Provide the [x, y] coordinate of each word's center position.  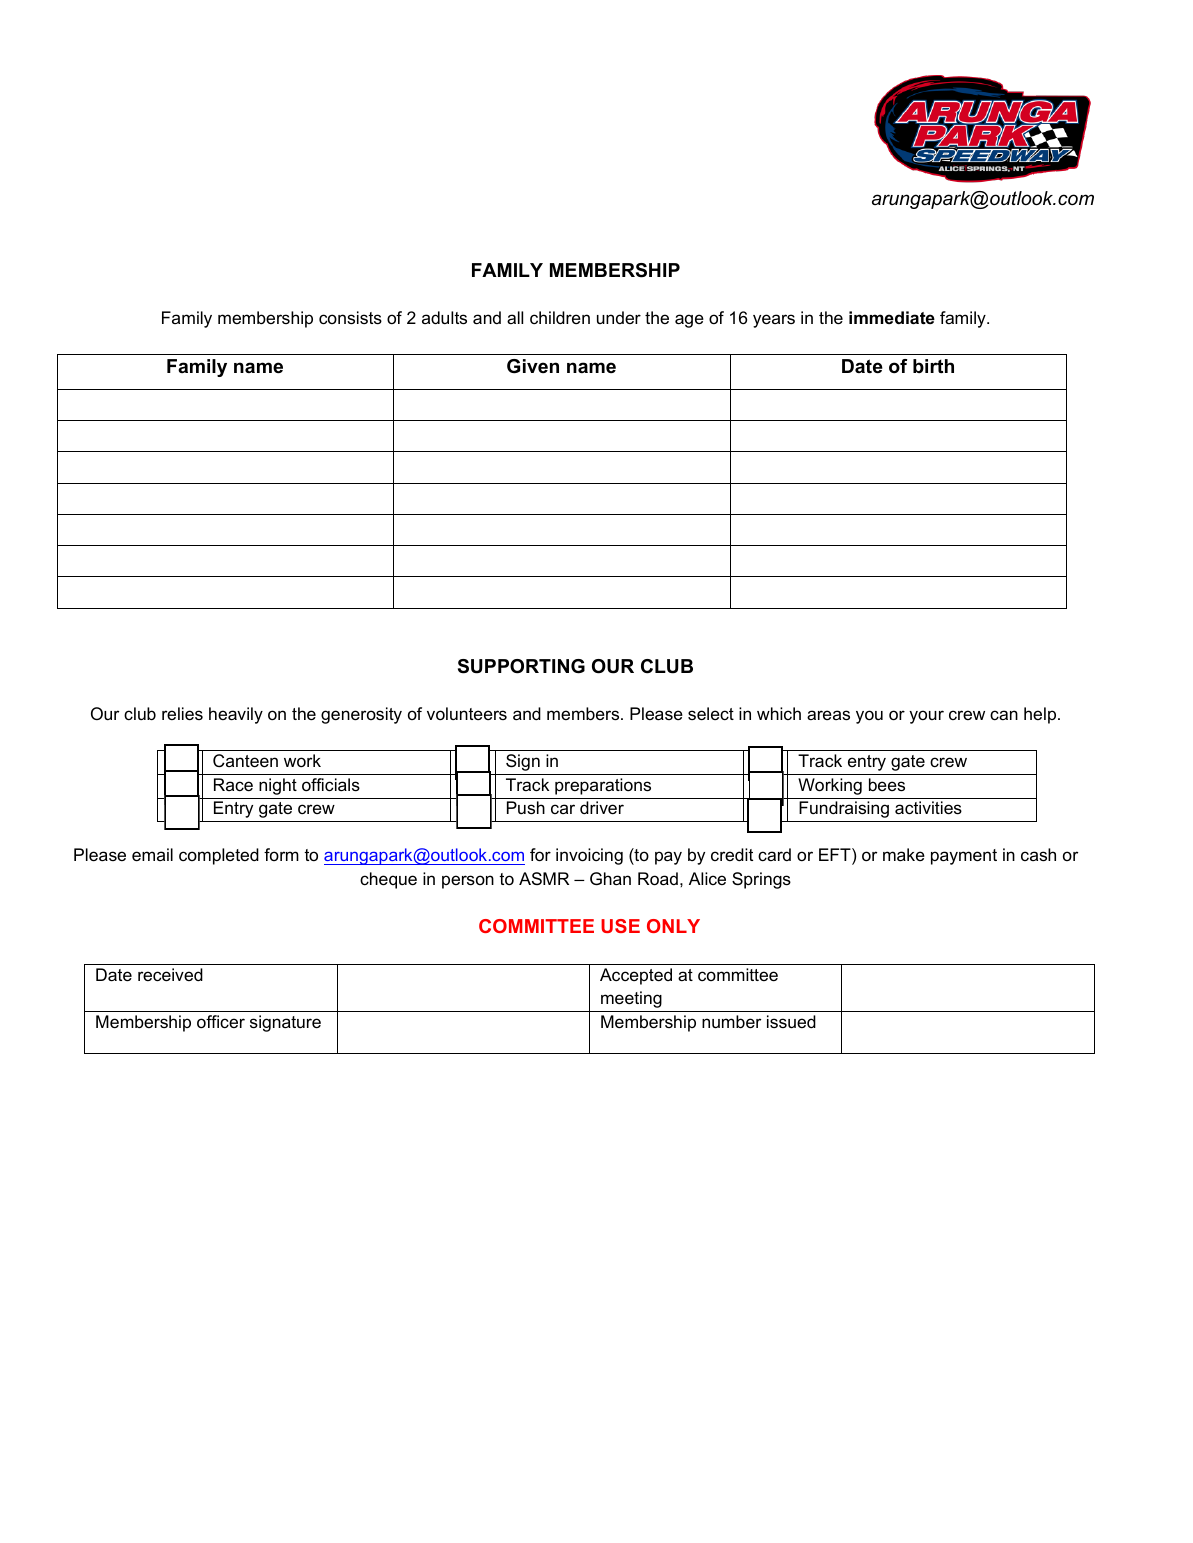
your [926, 717]
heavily [236, 715]
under [619, 317]
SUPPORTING [521, 666]
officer [221, 1021]
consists [350, 318]
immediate [892, 317]
